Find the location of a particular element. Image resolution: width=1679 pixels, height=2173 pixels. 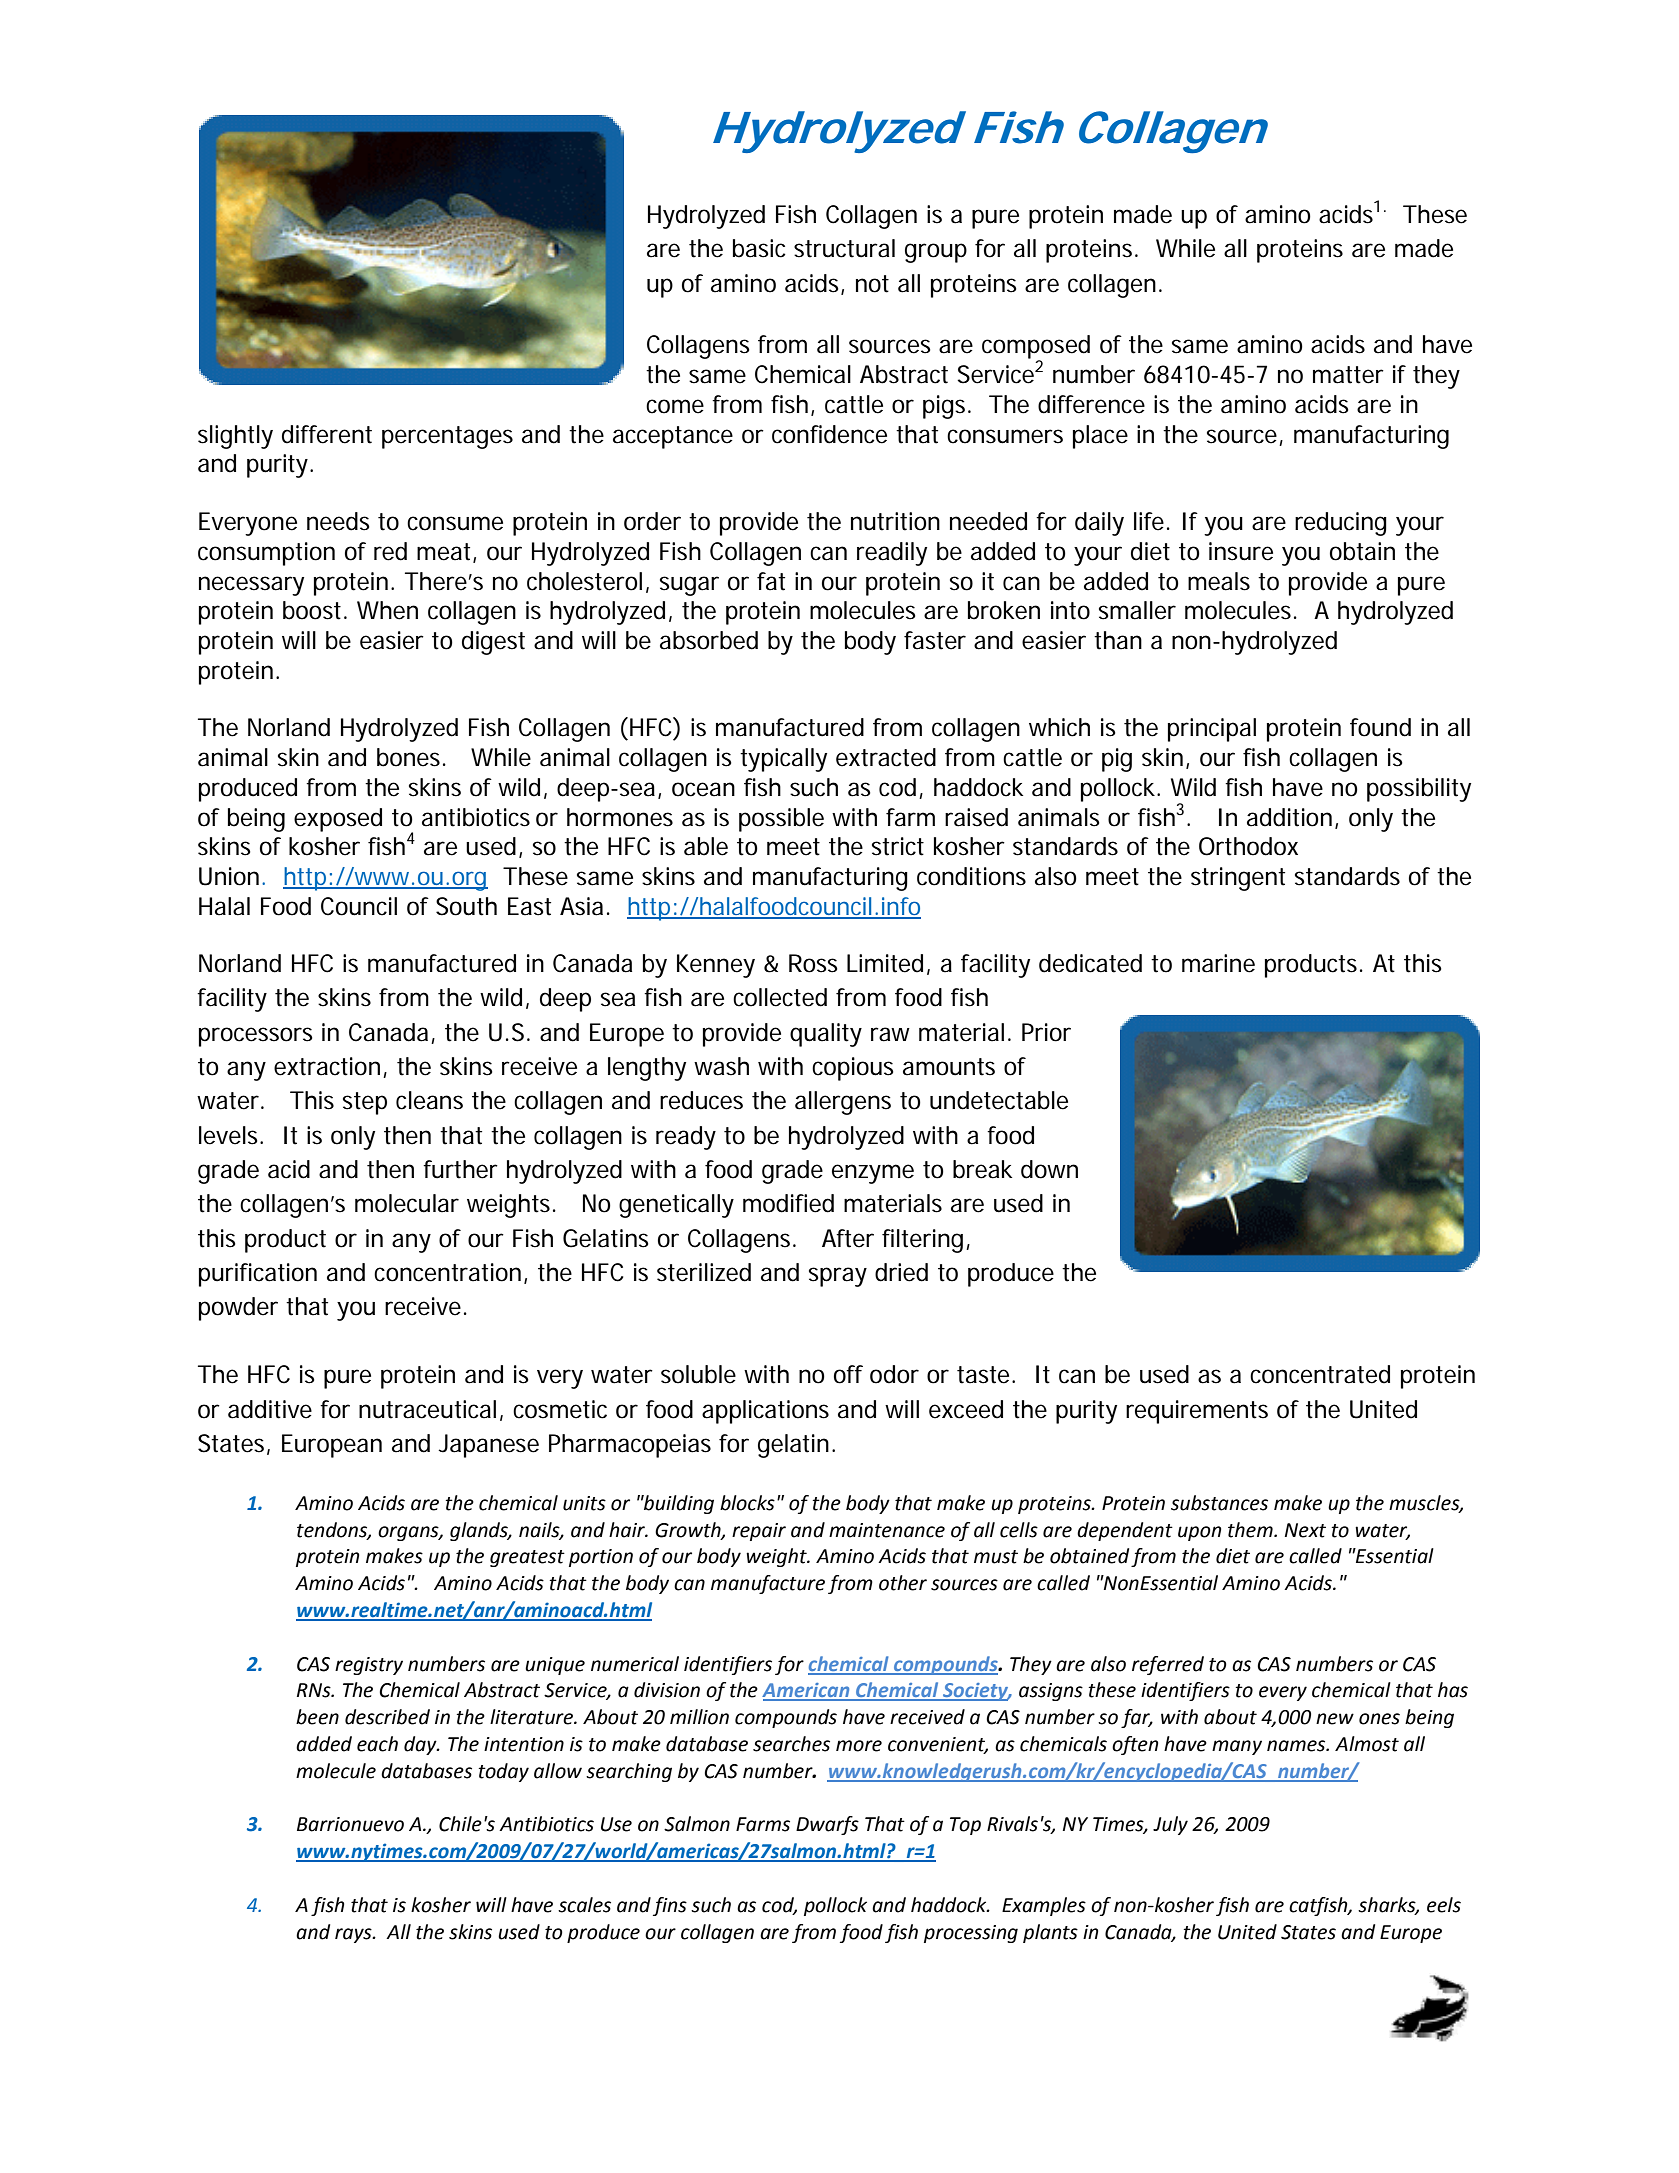

exposed is located at coordinates (338, 820).
